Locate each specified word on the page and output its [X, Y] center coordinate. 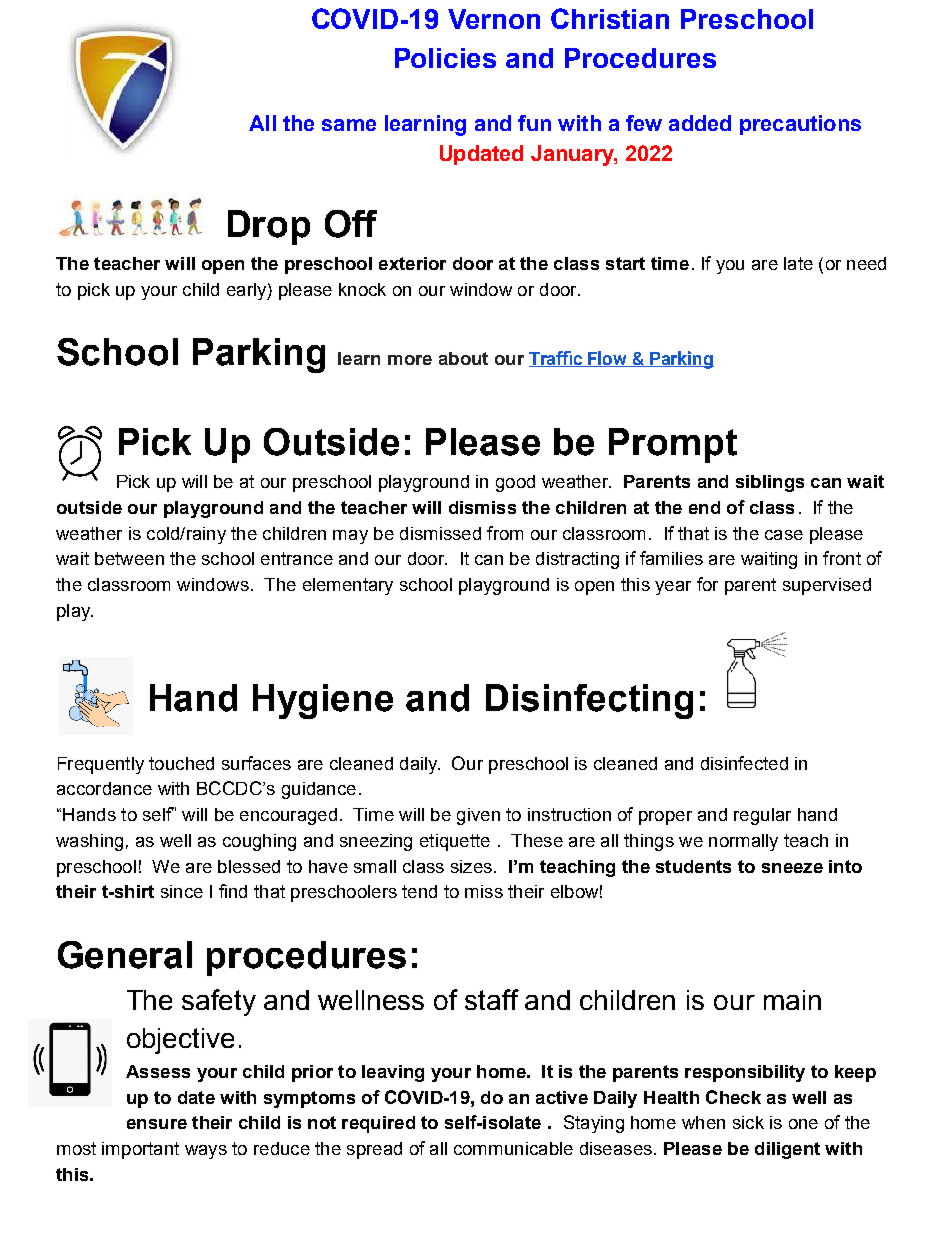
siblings [770, 483]
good [515, 483]
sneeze [792, 868]
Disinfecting [589, 701]
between [129, 558]
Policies [445, 58]
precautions [800, 125]
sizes [471, 866]
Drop [269, 227]
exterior [412, 263]
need [866, 263]
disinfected [744, 763]
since [182, 891]
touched [181, 763]
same [349, 125]
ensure [157, 1124]
